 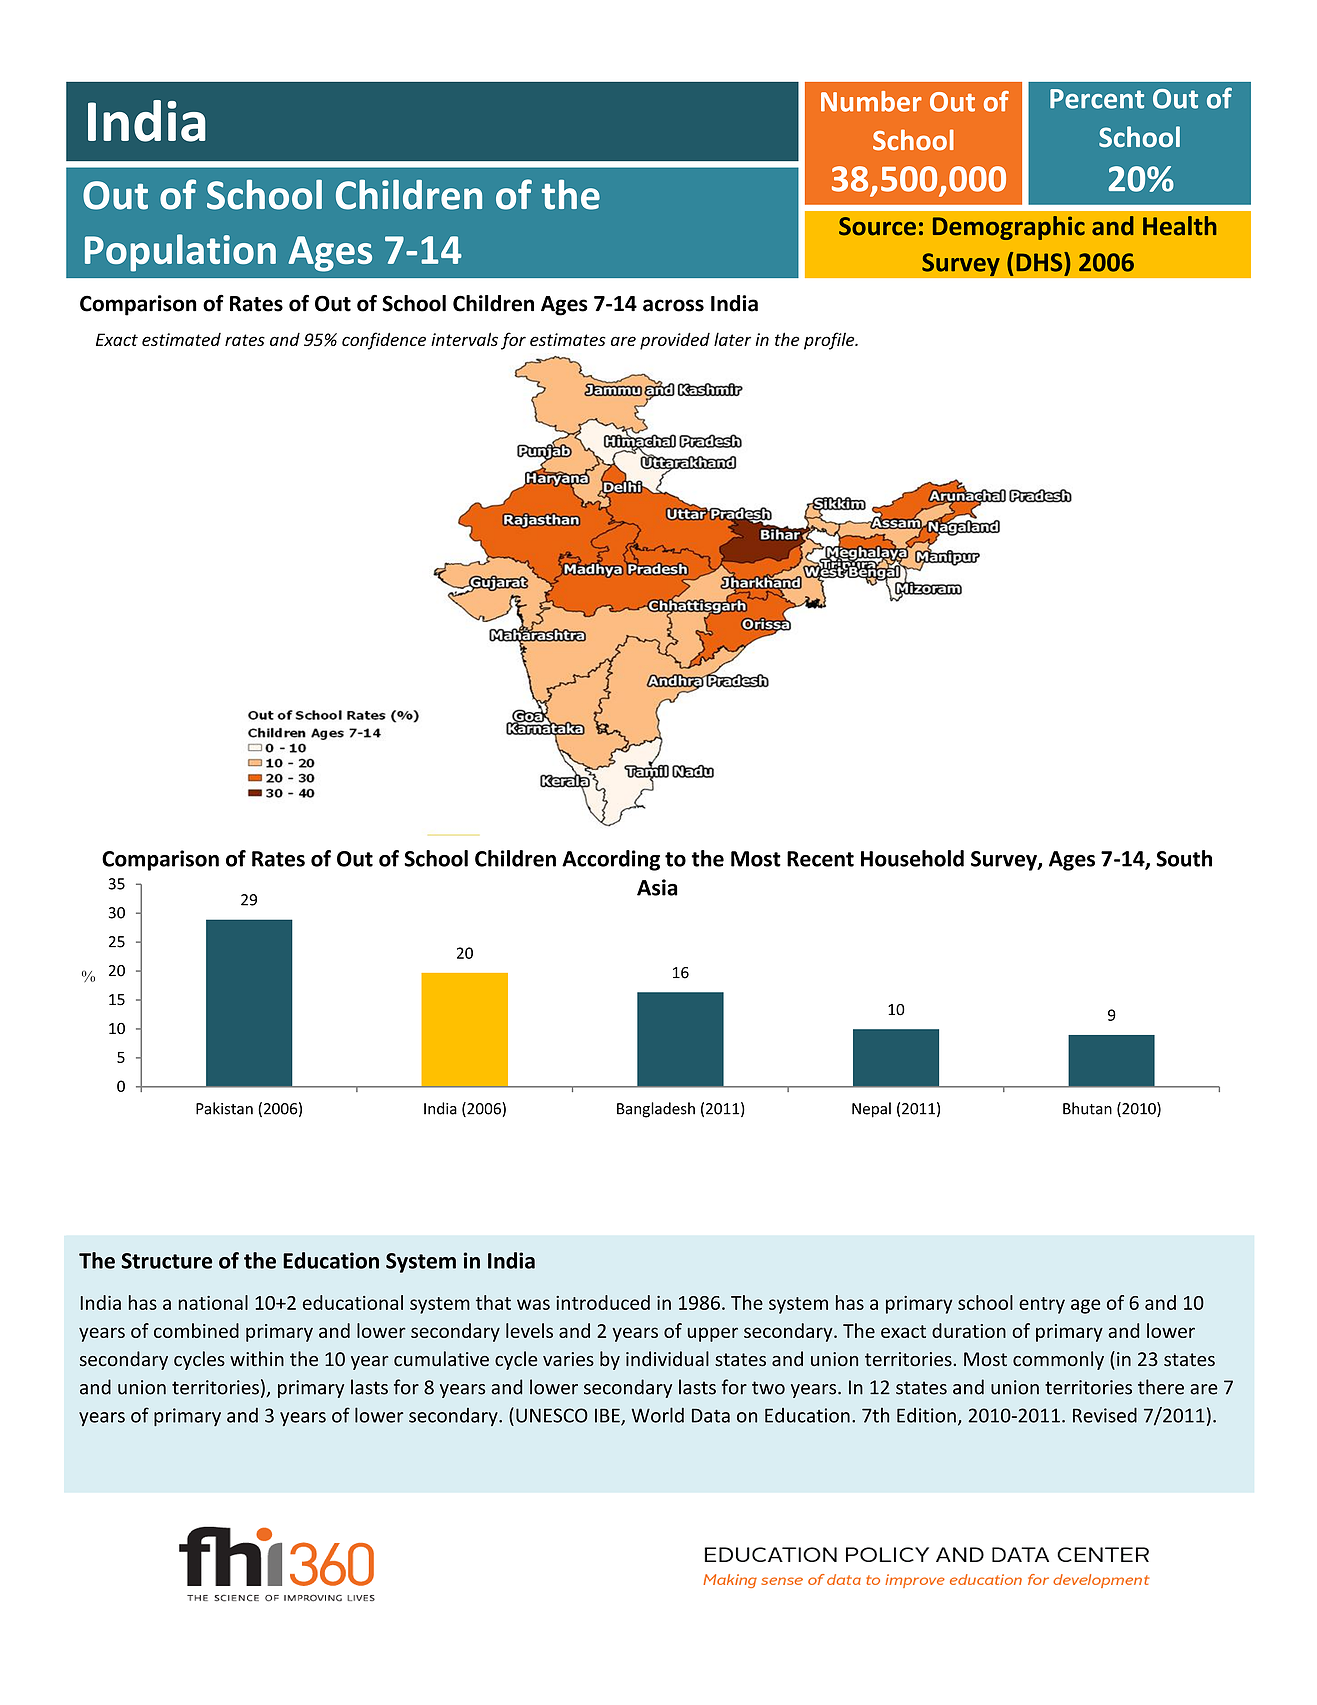 What do you see at coordinates (257, 1358) in the document?
I see `within` at bounding box center [257, 1358].
